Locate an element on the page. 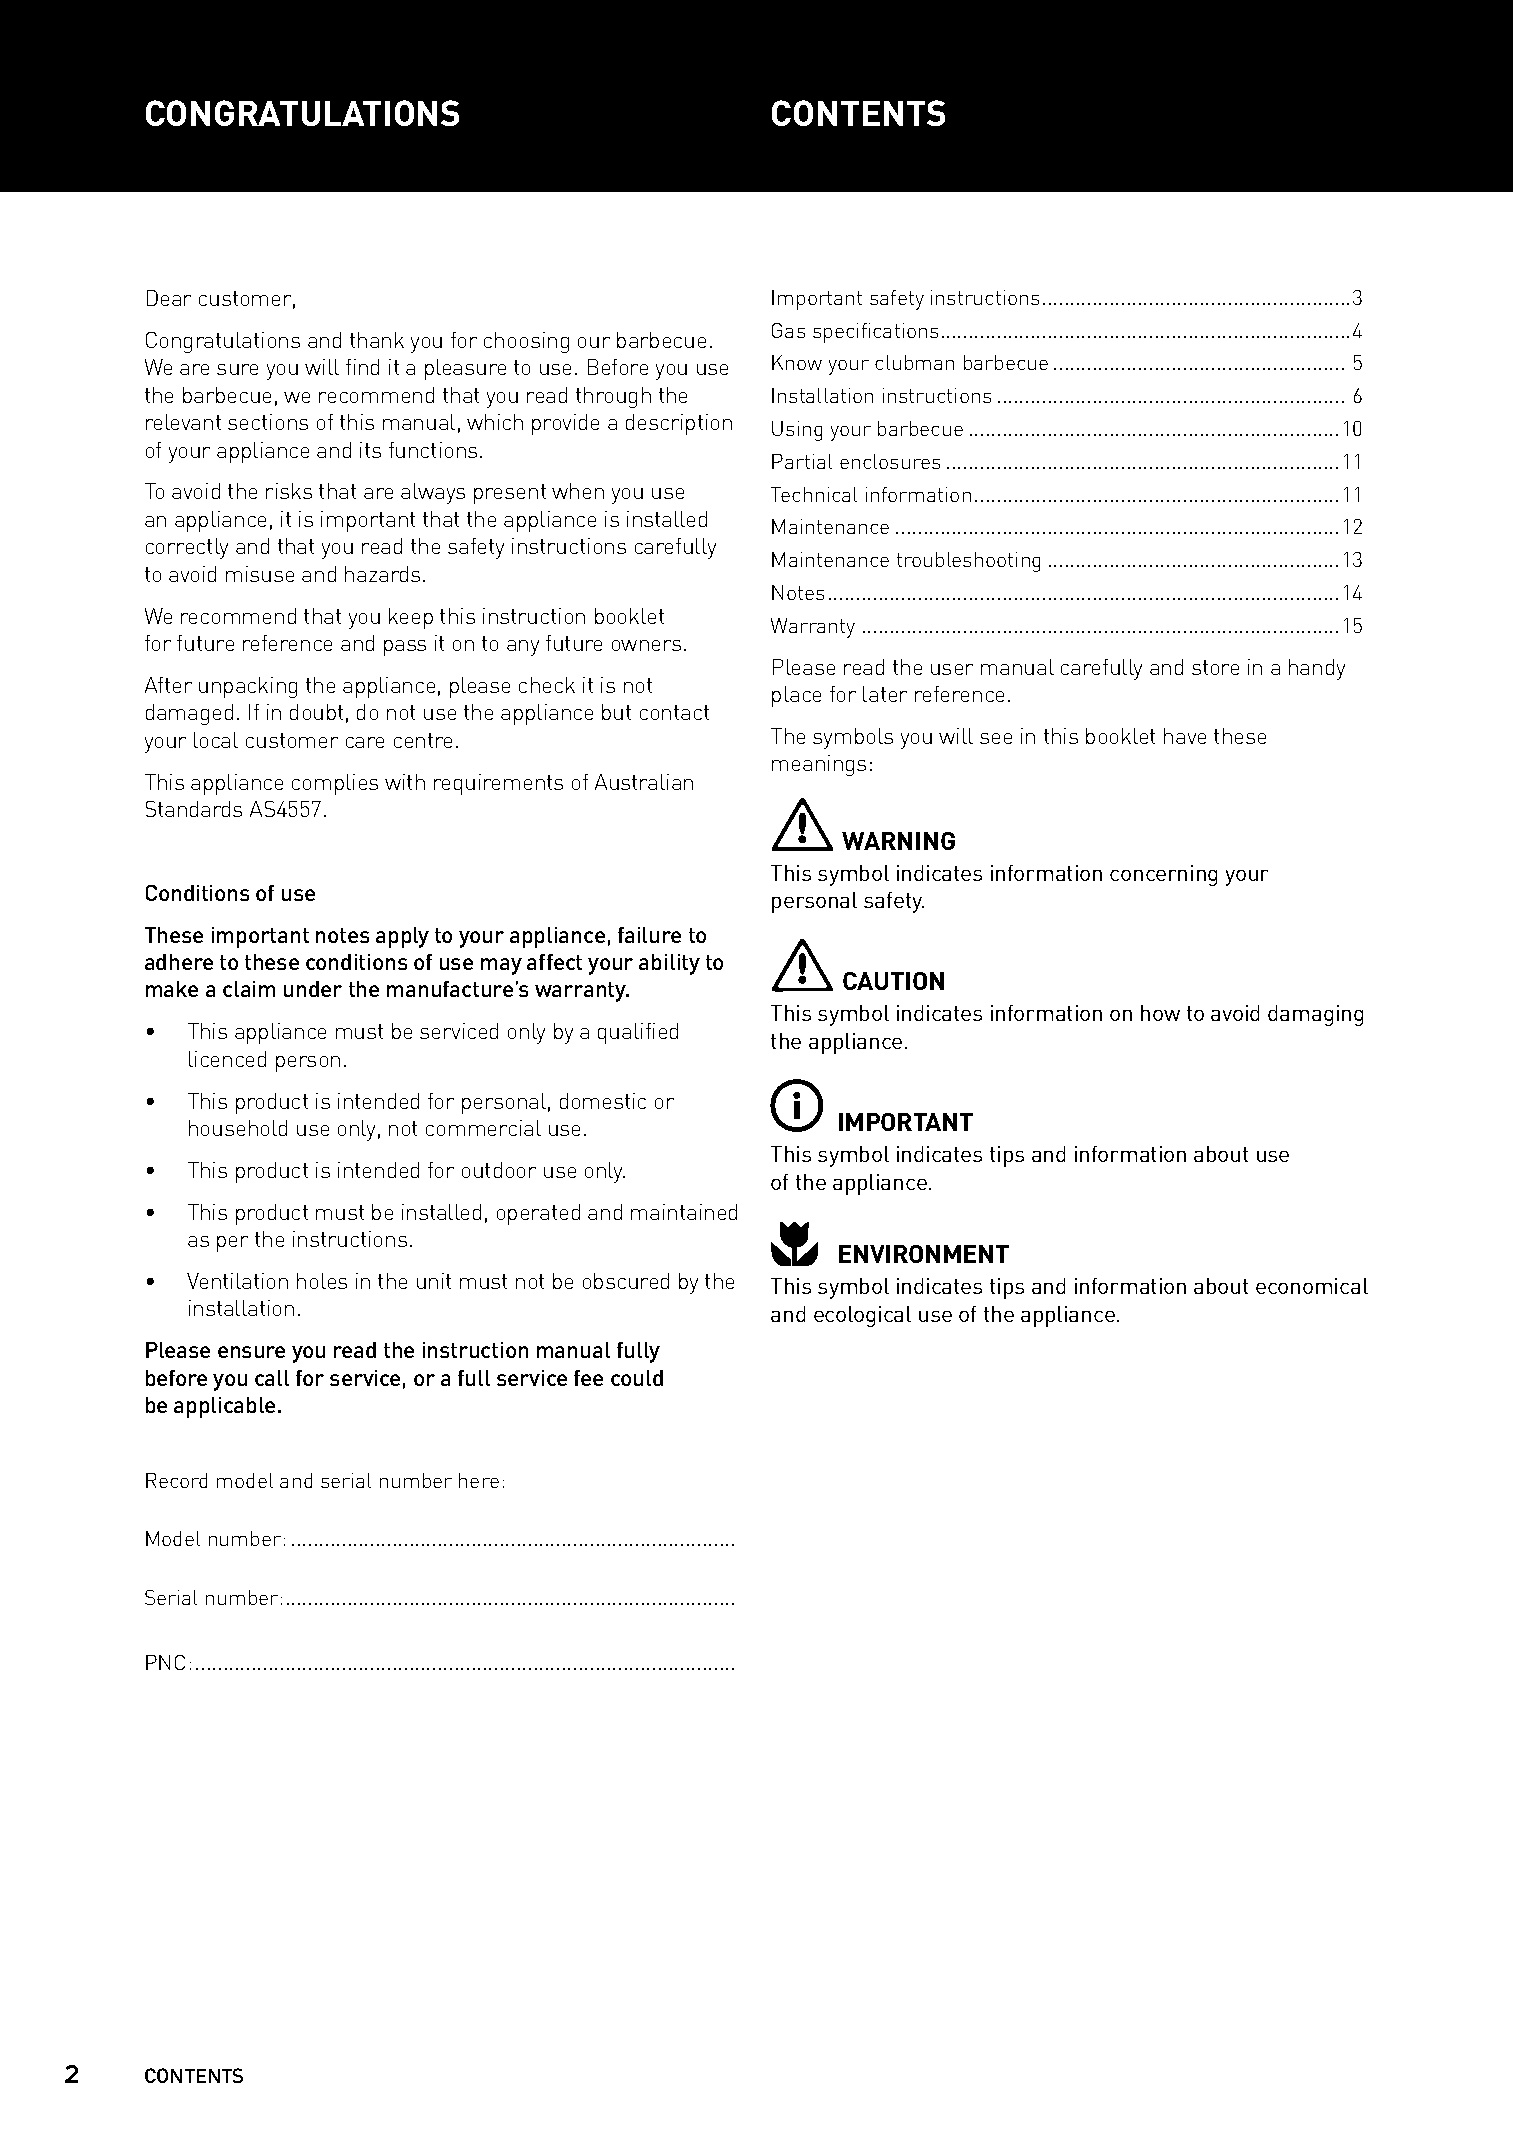  licenced is located at coordinates (227, 1059).
